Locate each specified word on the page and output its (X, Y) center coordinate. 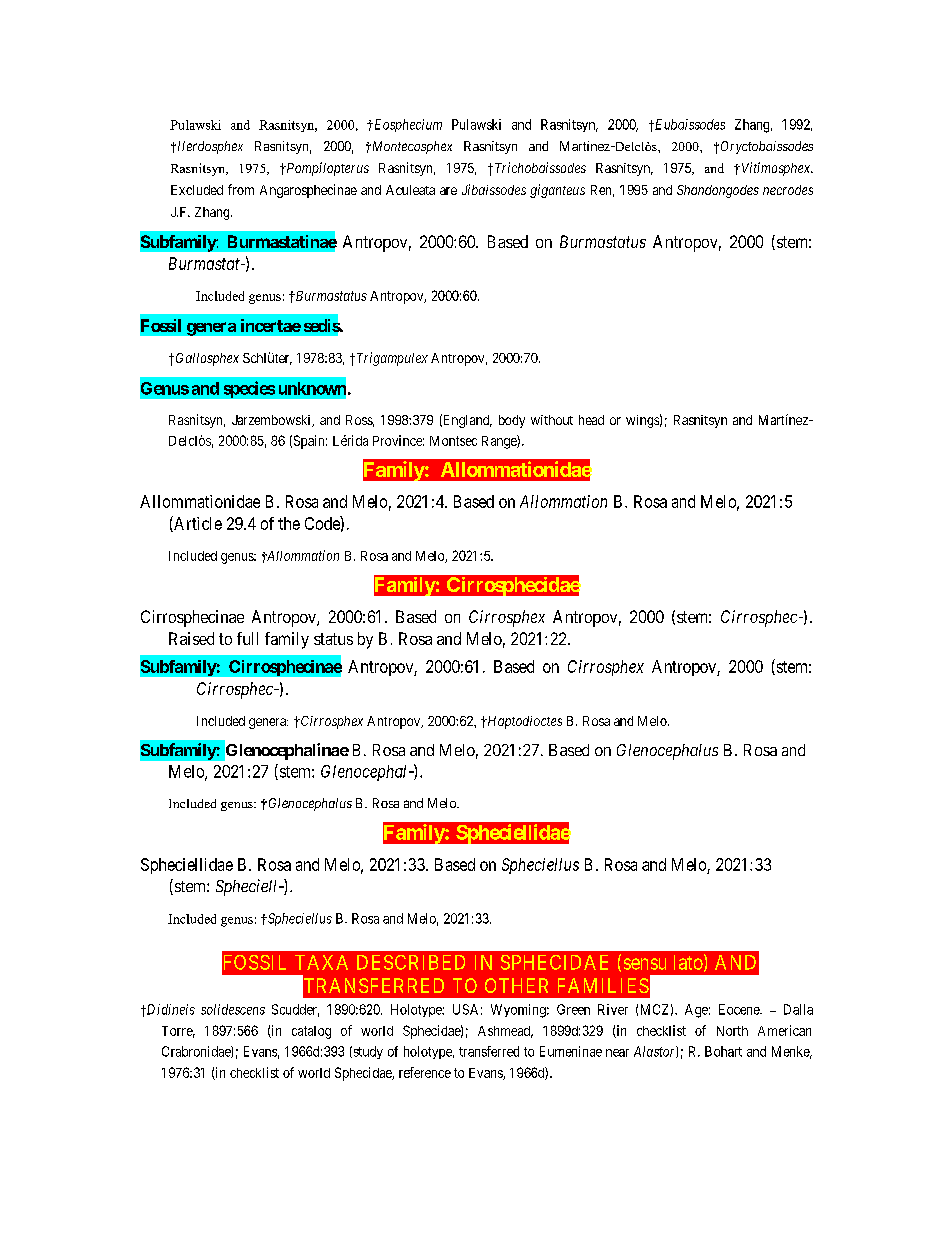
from (241, 189)
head (591, 420)
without (552, 420)
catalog (311, 1032)
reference (425, 1072)
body (512, 421)
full (247, 638)
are (448, 191)
